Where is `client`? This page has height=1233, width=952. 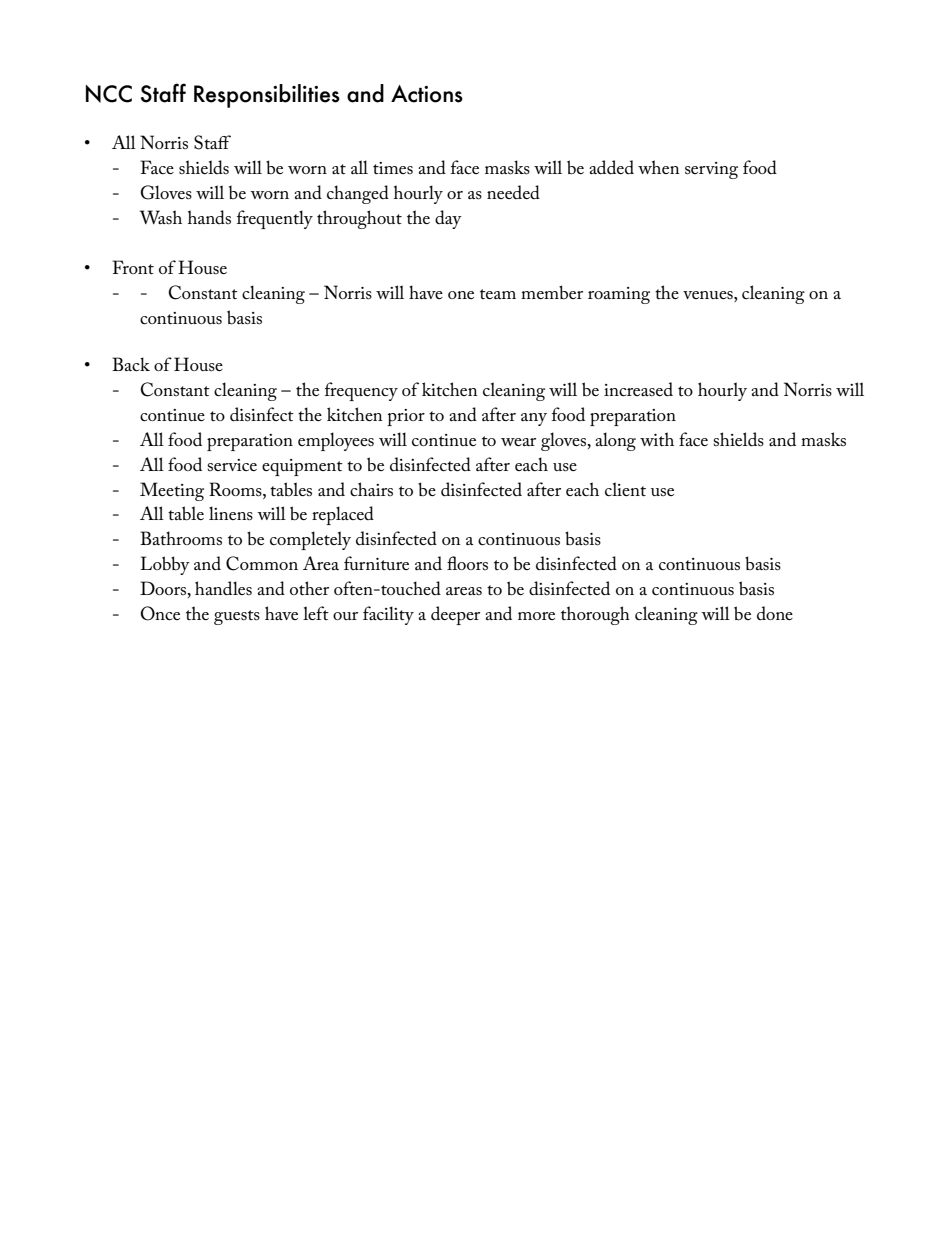 client is located at coordinates (625, 489).
